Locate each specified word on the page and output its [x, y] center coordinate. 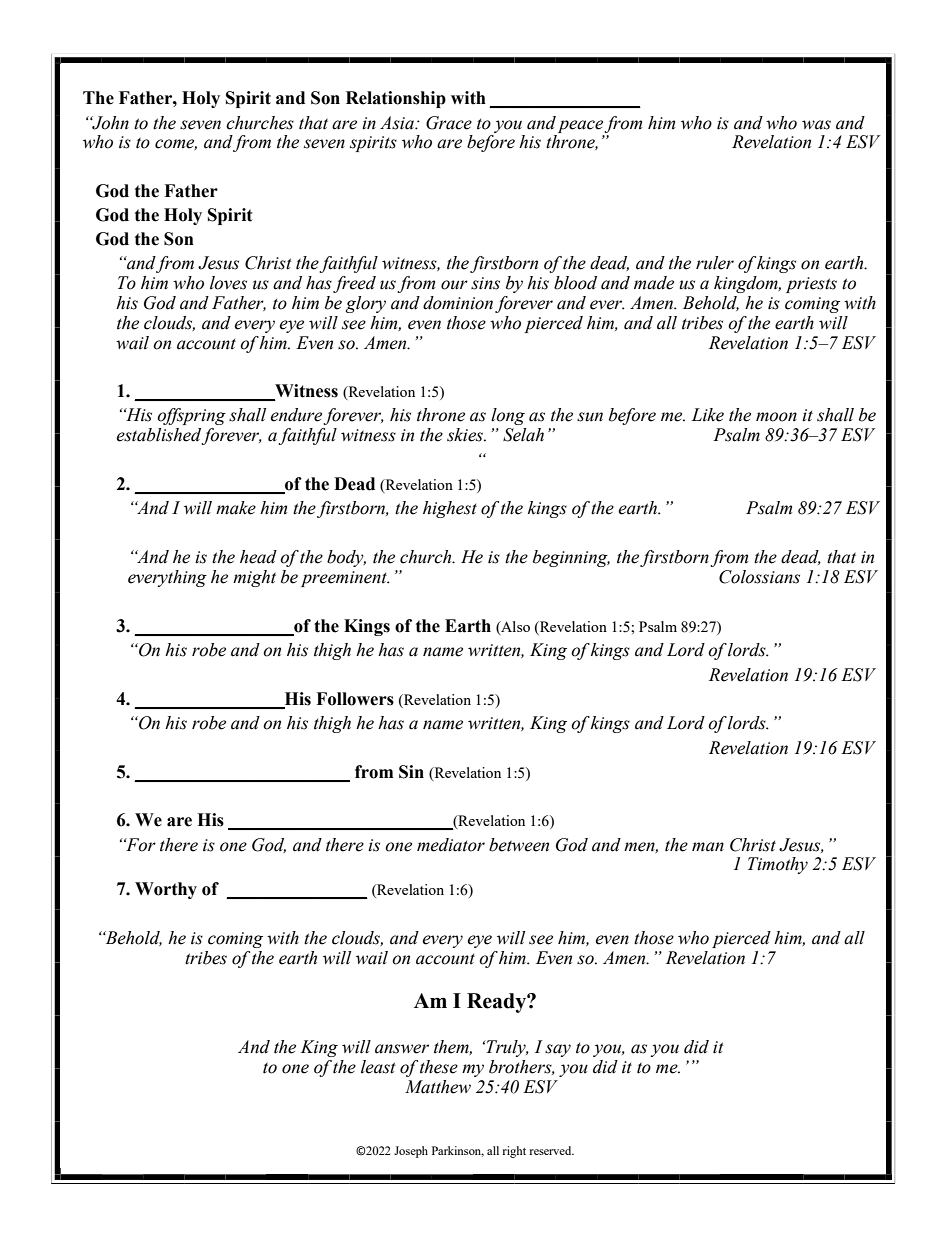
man [708, 847]
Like [707, 415]
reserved [551, 1150]
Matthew [438, 1087]
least [378, 1067]
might [254, 578]
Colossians [759, 577]
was [816, 125]
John [109, 123]
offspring [191, 416]
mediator [451, 845]
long [508, 416]
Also [514, 627]
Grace [449, 123]
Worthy [166, 890]
